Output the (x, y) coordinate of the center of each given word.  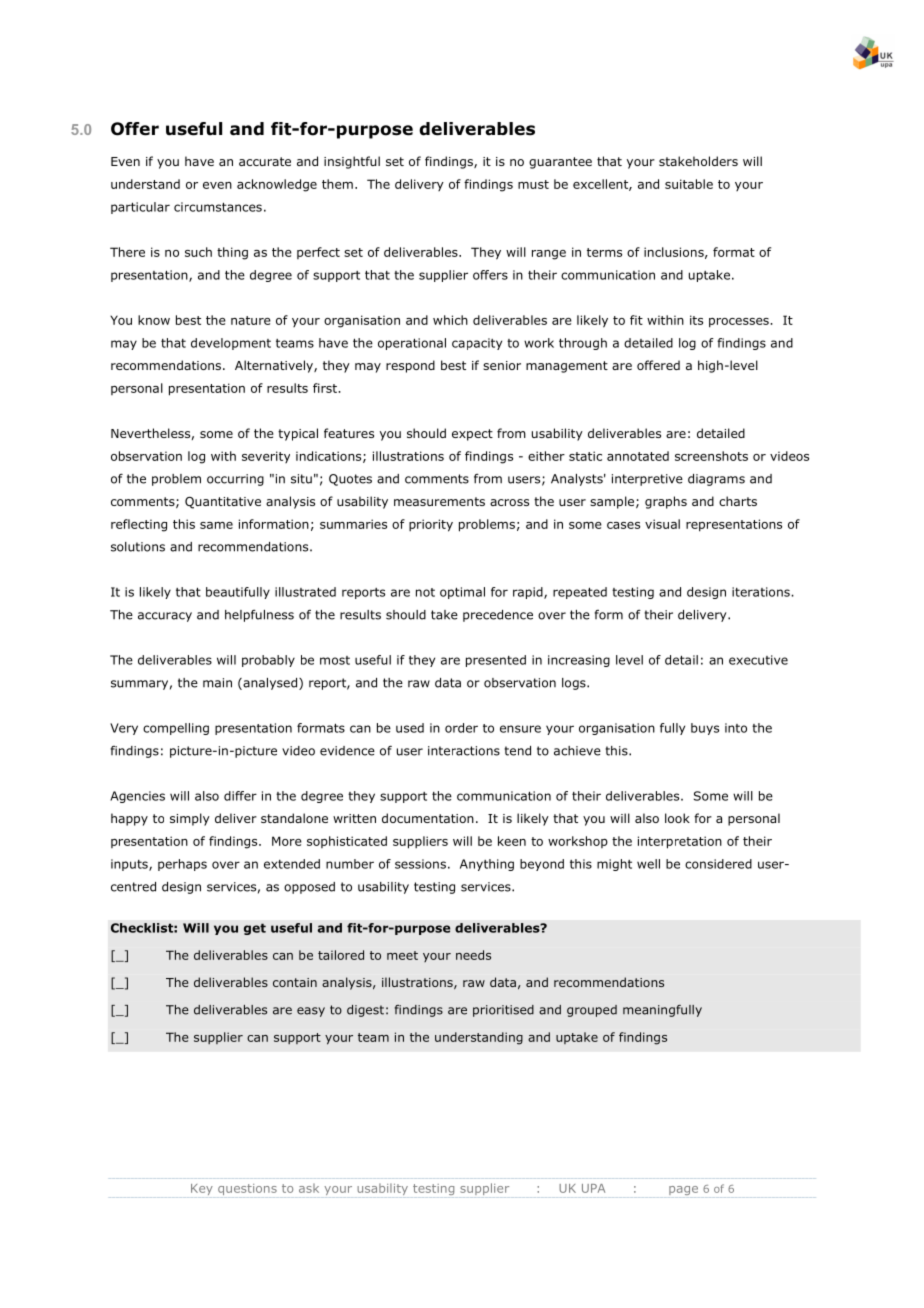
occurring (235, 480)
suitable (689, 184)
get (255, 929)
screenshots (711, 456)
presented (496, 661)
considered (718, 864)
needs (473, 955)
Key (202, 1189)
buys (705, 729)
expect (472, 435)
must (533, 184)
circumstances (218, 207)
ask (309, 1188)
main (217, 683)
